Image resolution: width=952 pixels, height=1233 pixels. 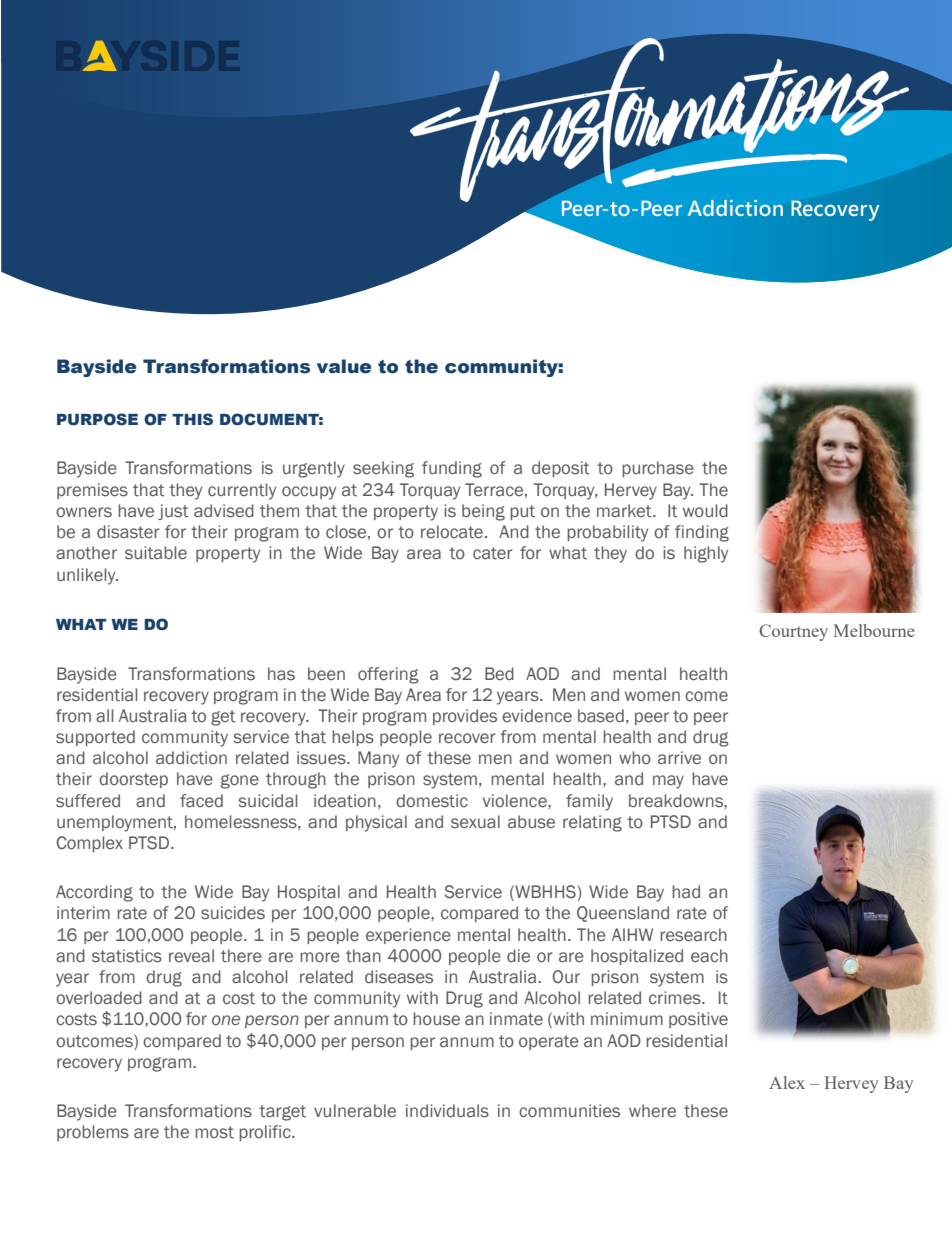 I want to click on sexual, so click(x=475, y=822).
